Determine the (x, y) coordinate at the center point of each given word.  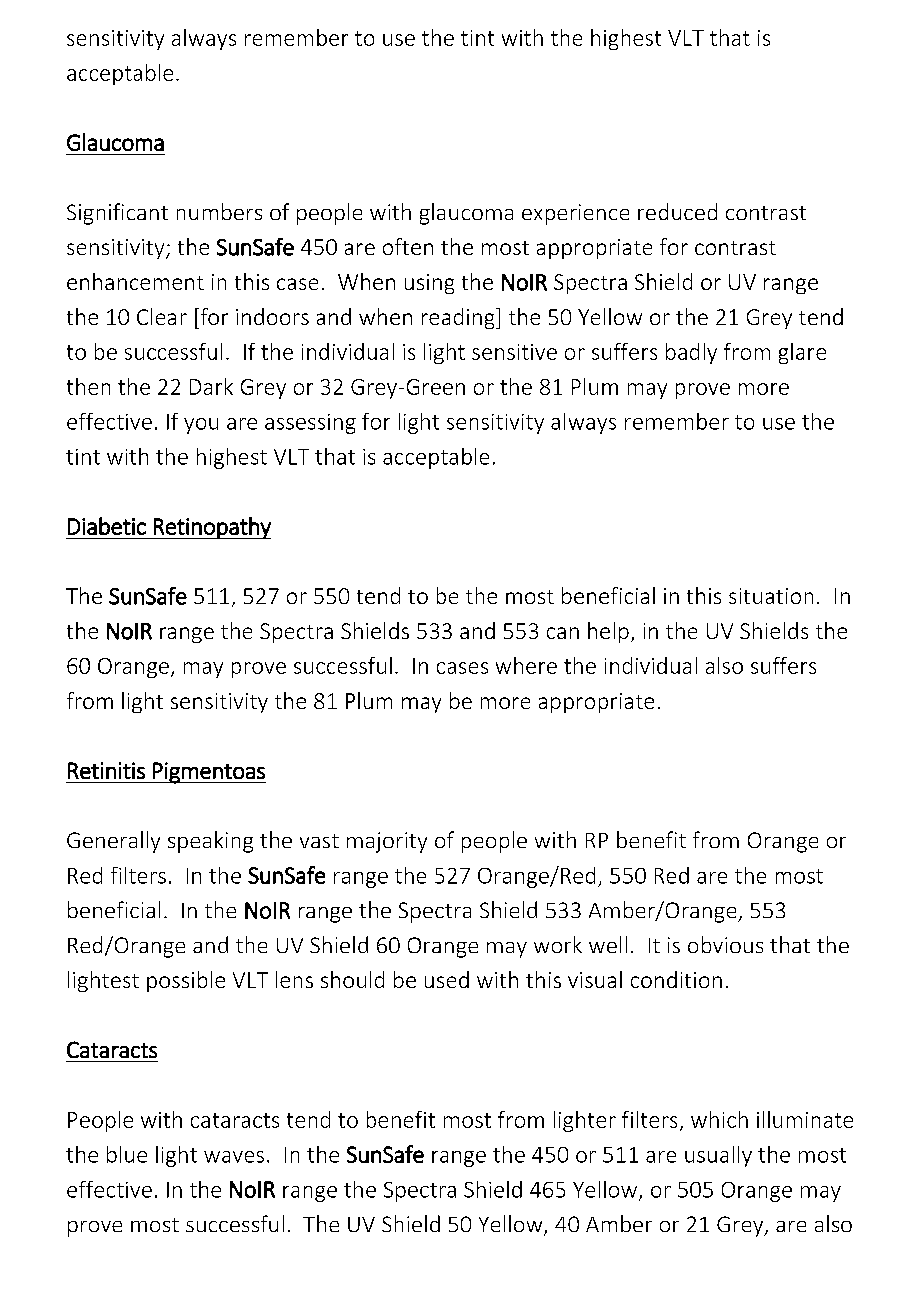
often (408, 246)
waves (234, 1157)
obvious (725, 944)
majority (387, 842)
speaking (210, 842)
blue (127, 1154)
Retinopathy (211, 528)
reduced (677, 211)
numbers (219, 211)
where (526, 665)
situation (771, 596)
